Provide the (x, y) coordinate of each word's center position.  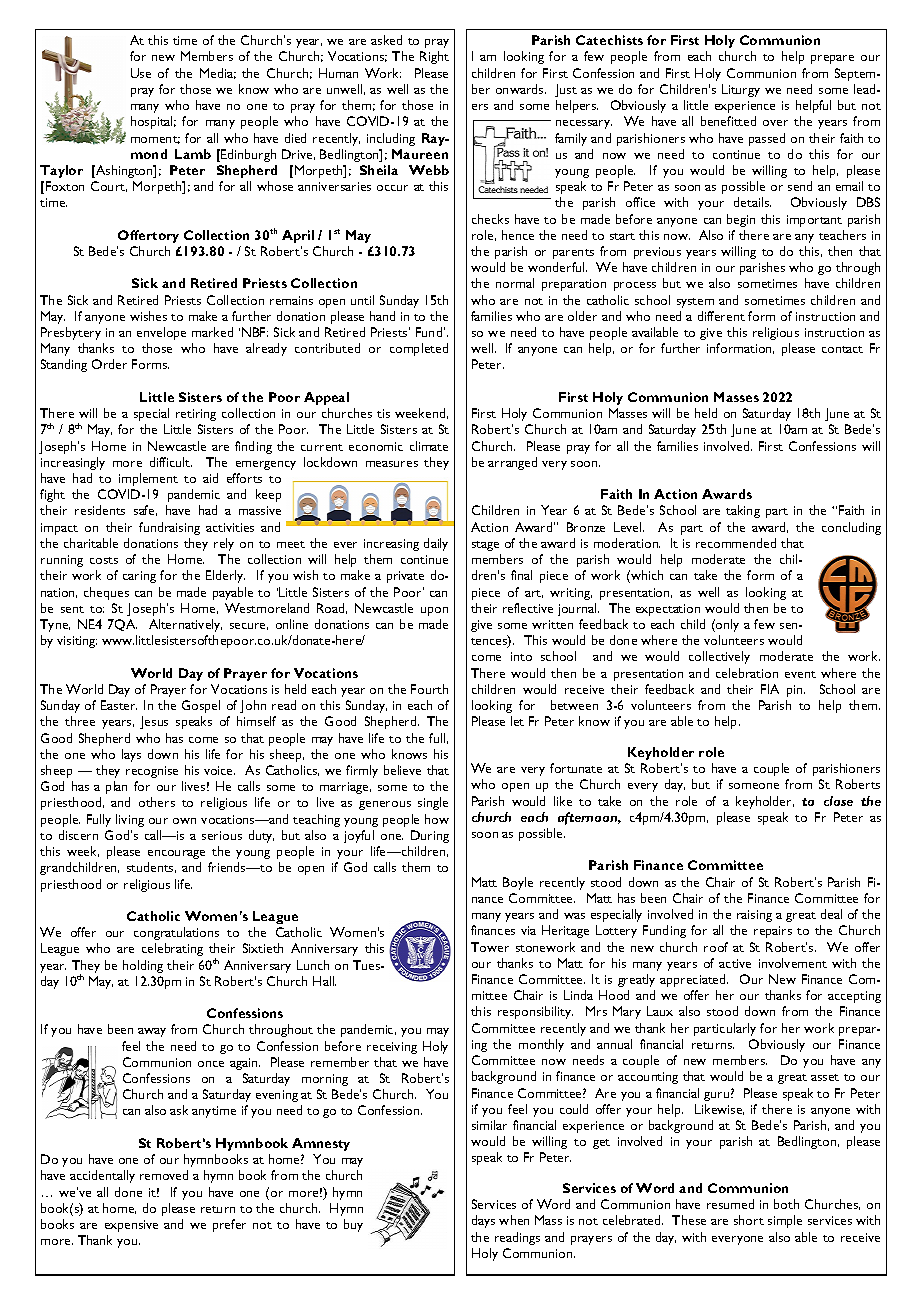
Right (434, 57)
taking (743, 511)
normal (515, 283)
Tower (490, 947)
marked (212, 332)
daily (436, 544)
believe (402, 770)
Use (141, 73)
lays (131, 755)
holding (143, 966)
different (721, 316)
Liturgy (741, 90)
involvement (793, 963)
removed (164, 1175)
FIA (770, 689)
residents (100, 510)
